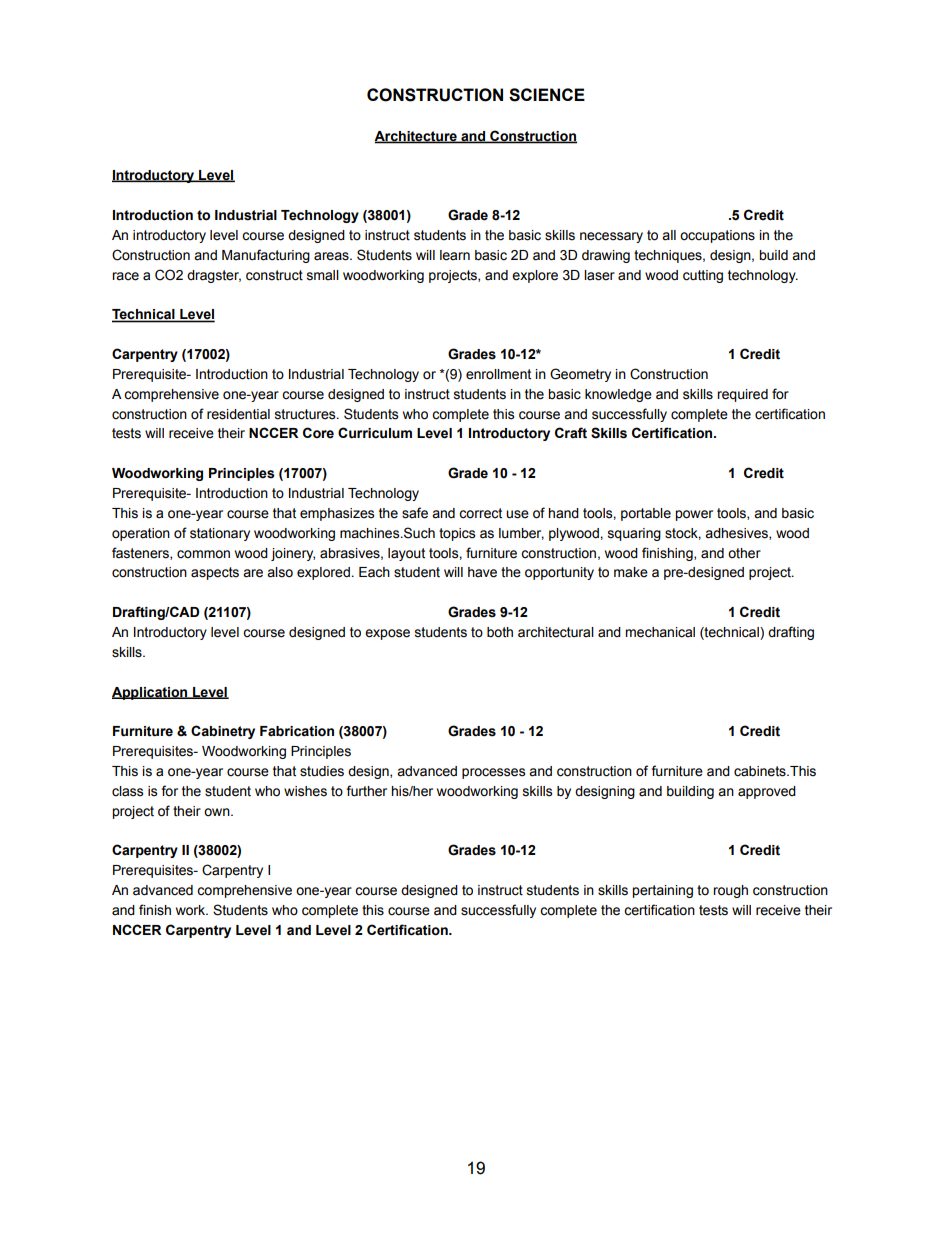  Describe the element at coordinates (717, 236) in the screenshot. I see `occupations` at that location.
